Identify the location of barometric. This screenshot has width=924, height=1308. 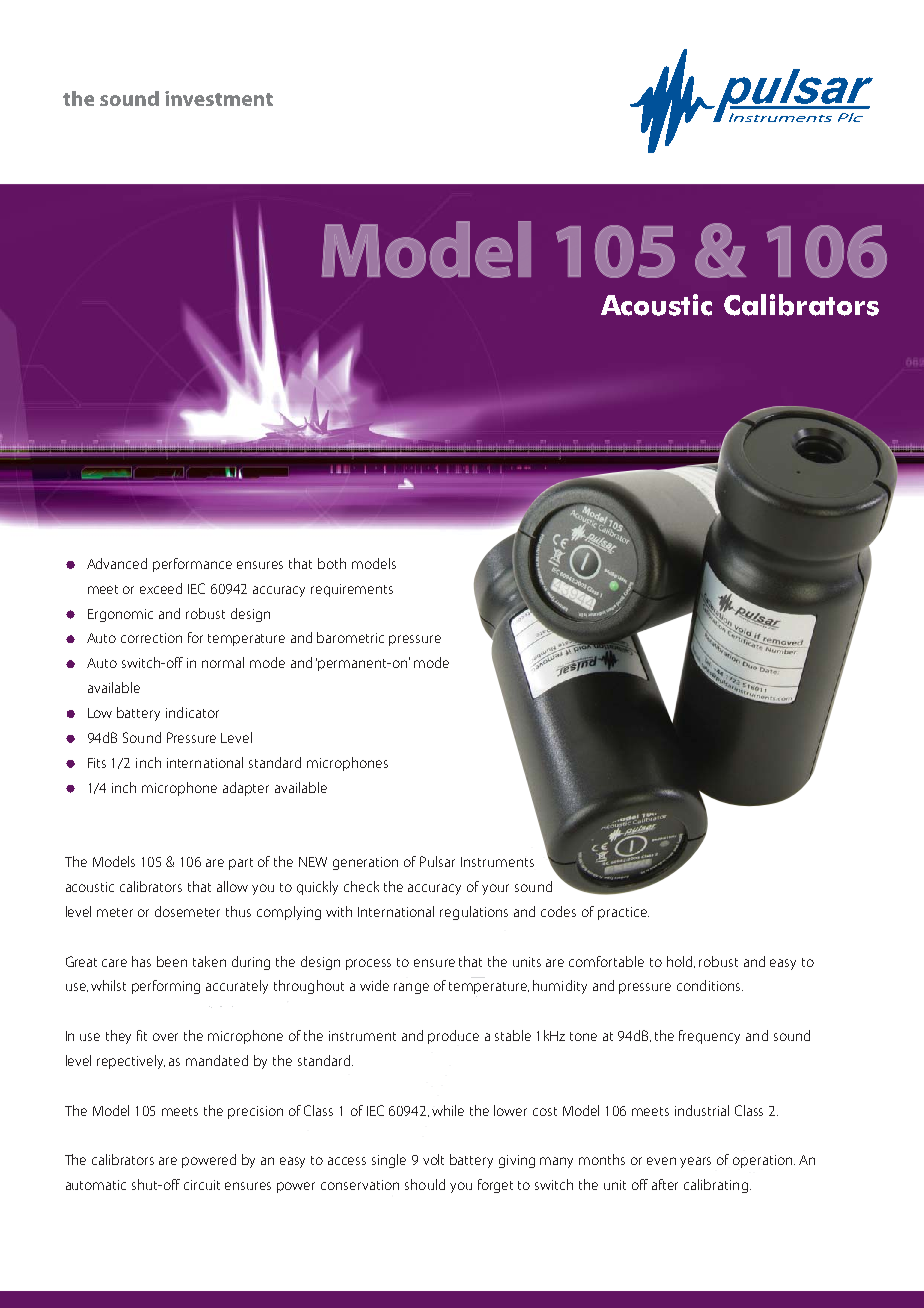
(350, 637).
